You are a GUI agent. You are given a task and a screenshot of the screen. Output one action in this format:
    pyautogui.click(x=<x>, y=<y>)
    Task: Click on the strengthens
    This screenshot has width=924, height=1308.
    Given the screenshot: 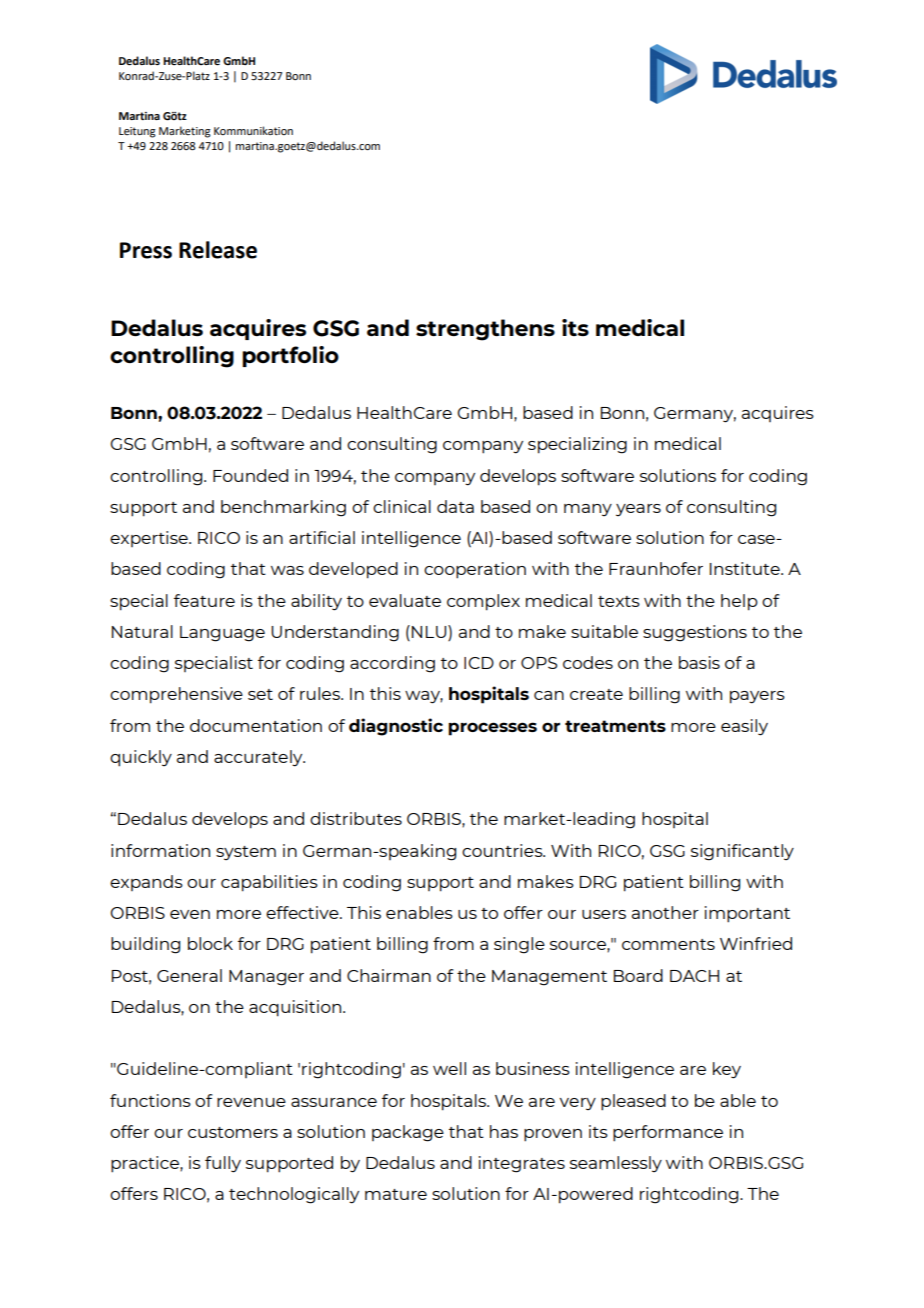 What is the action you would take?
    pyautogui.click(x=485, y=330)
